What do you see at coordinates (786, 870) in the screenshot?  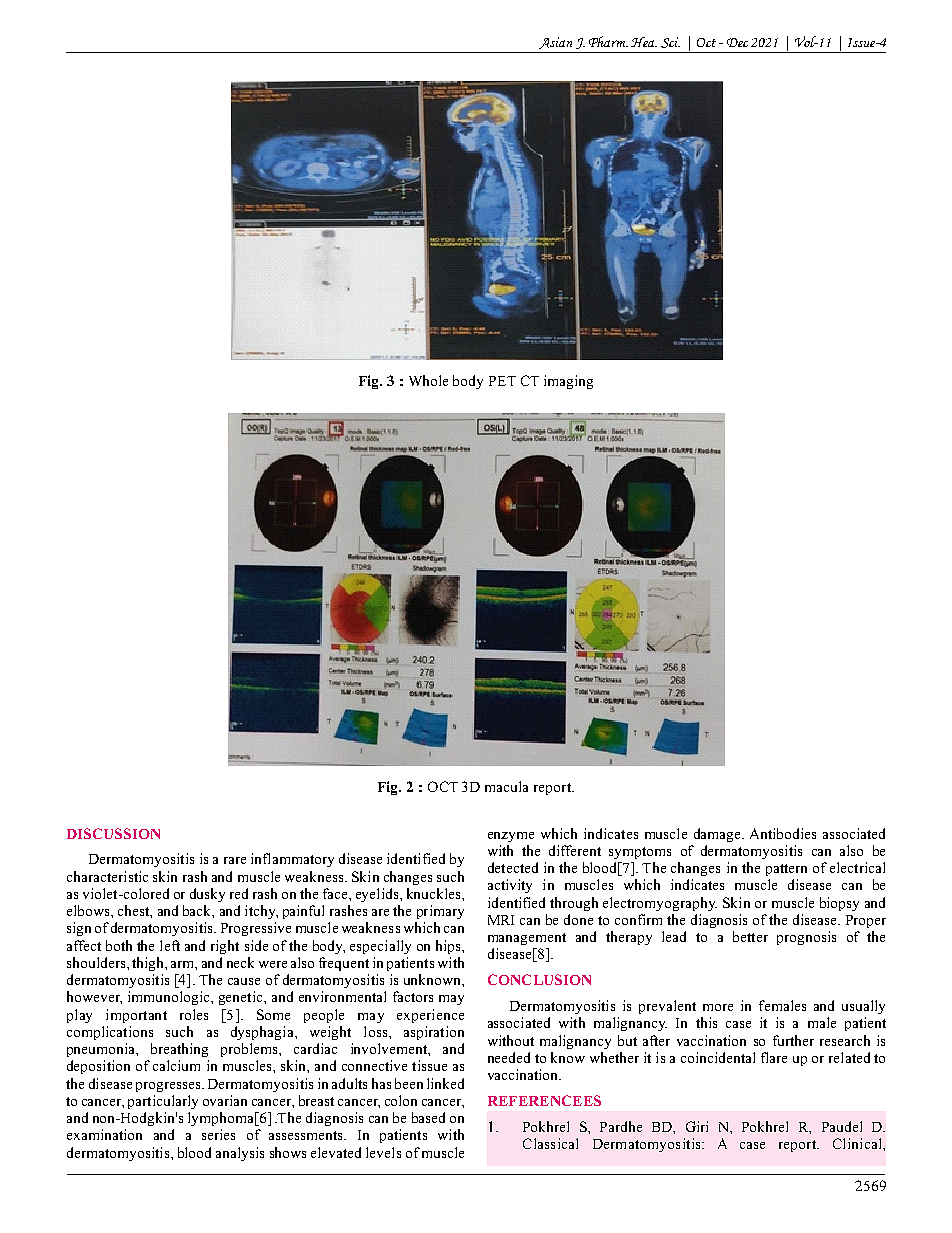 I see `pattern` at bounding box center [786, 870].
